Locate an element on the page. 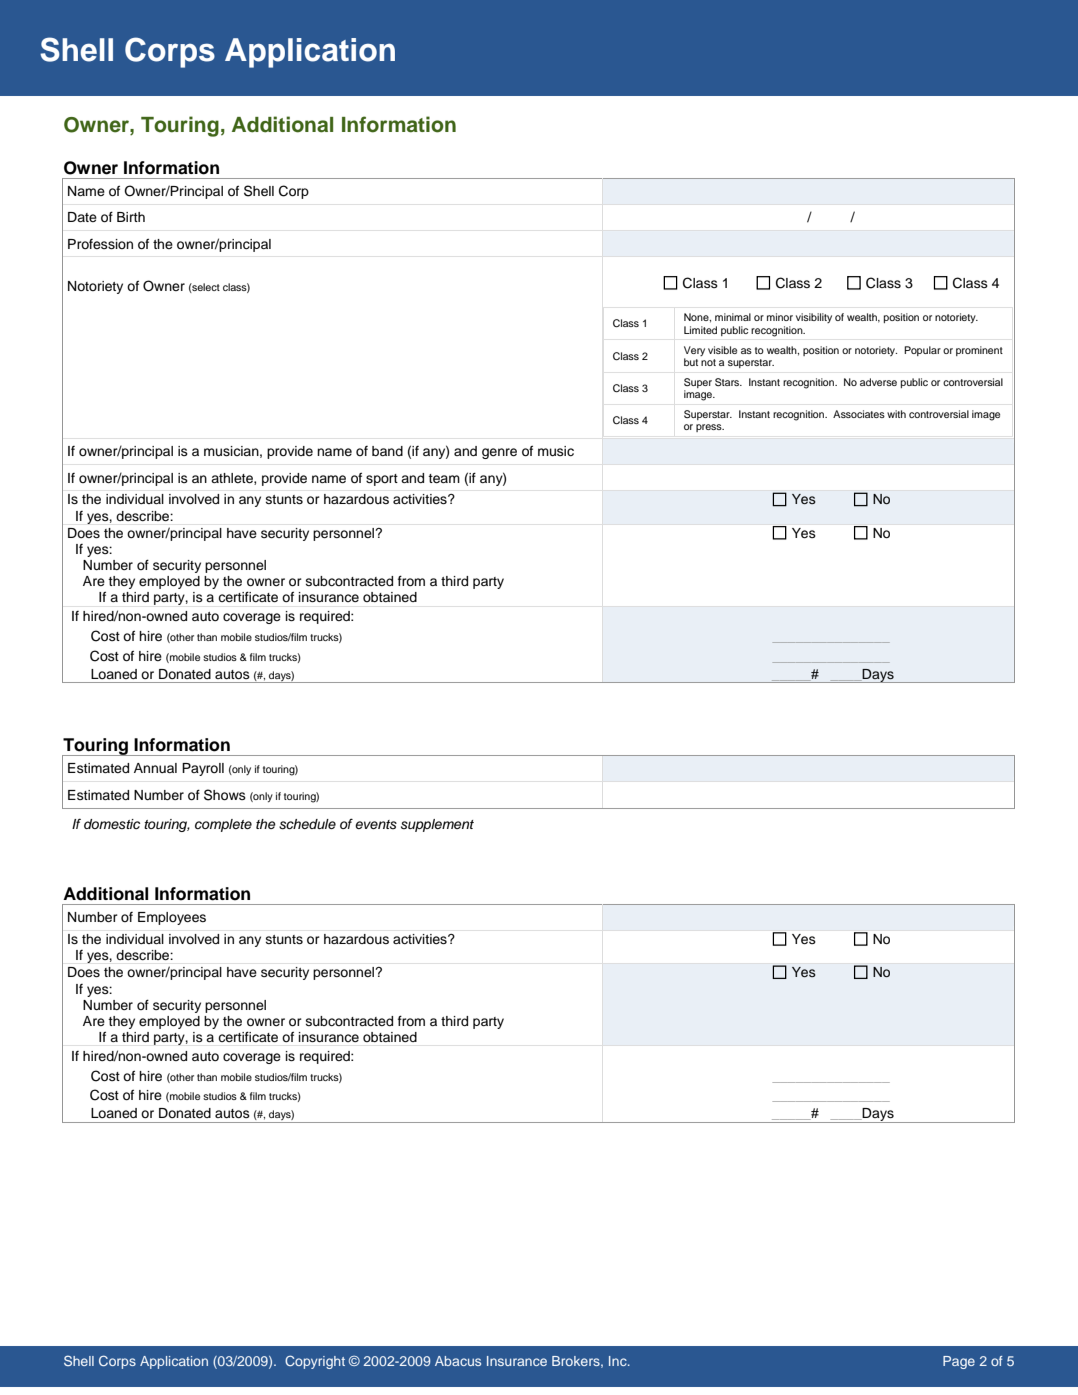  Birth is located at coordinates (131, 217).
